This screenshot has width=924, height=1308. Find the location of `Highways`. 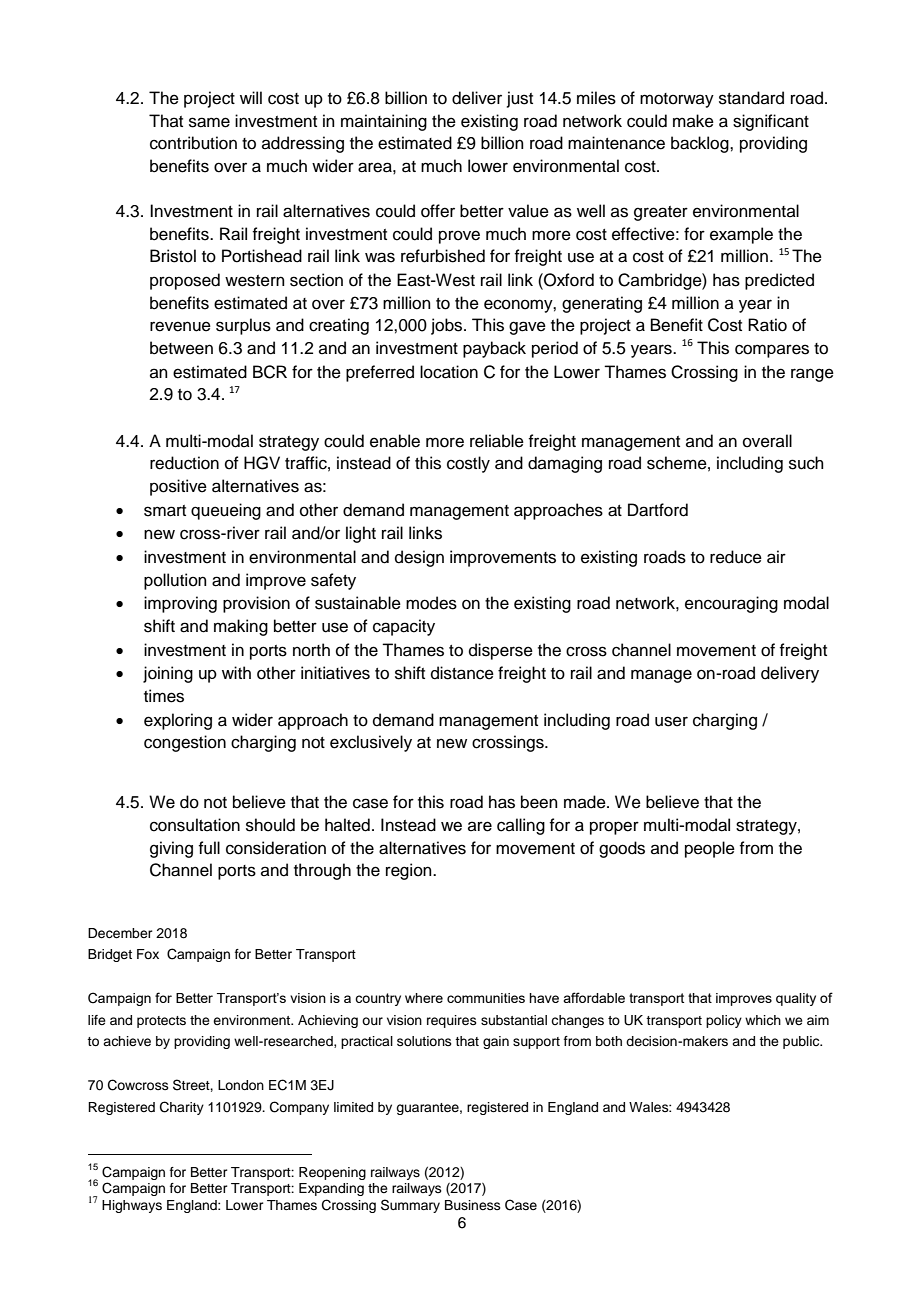

Highways is located at coordinates (132, 1206).
